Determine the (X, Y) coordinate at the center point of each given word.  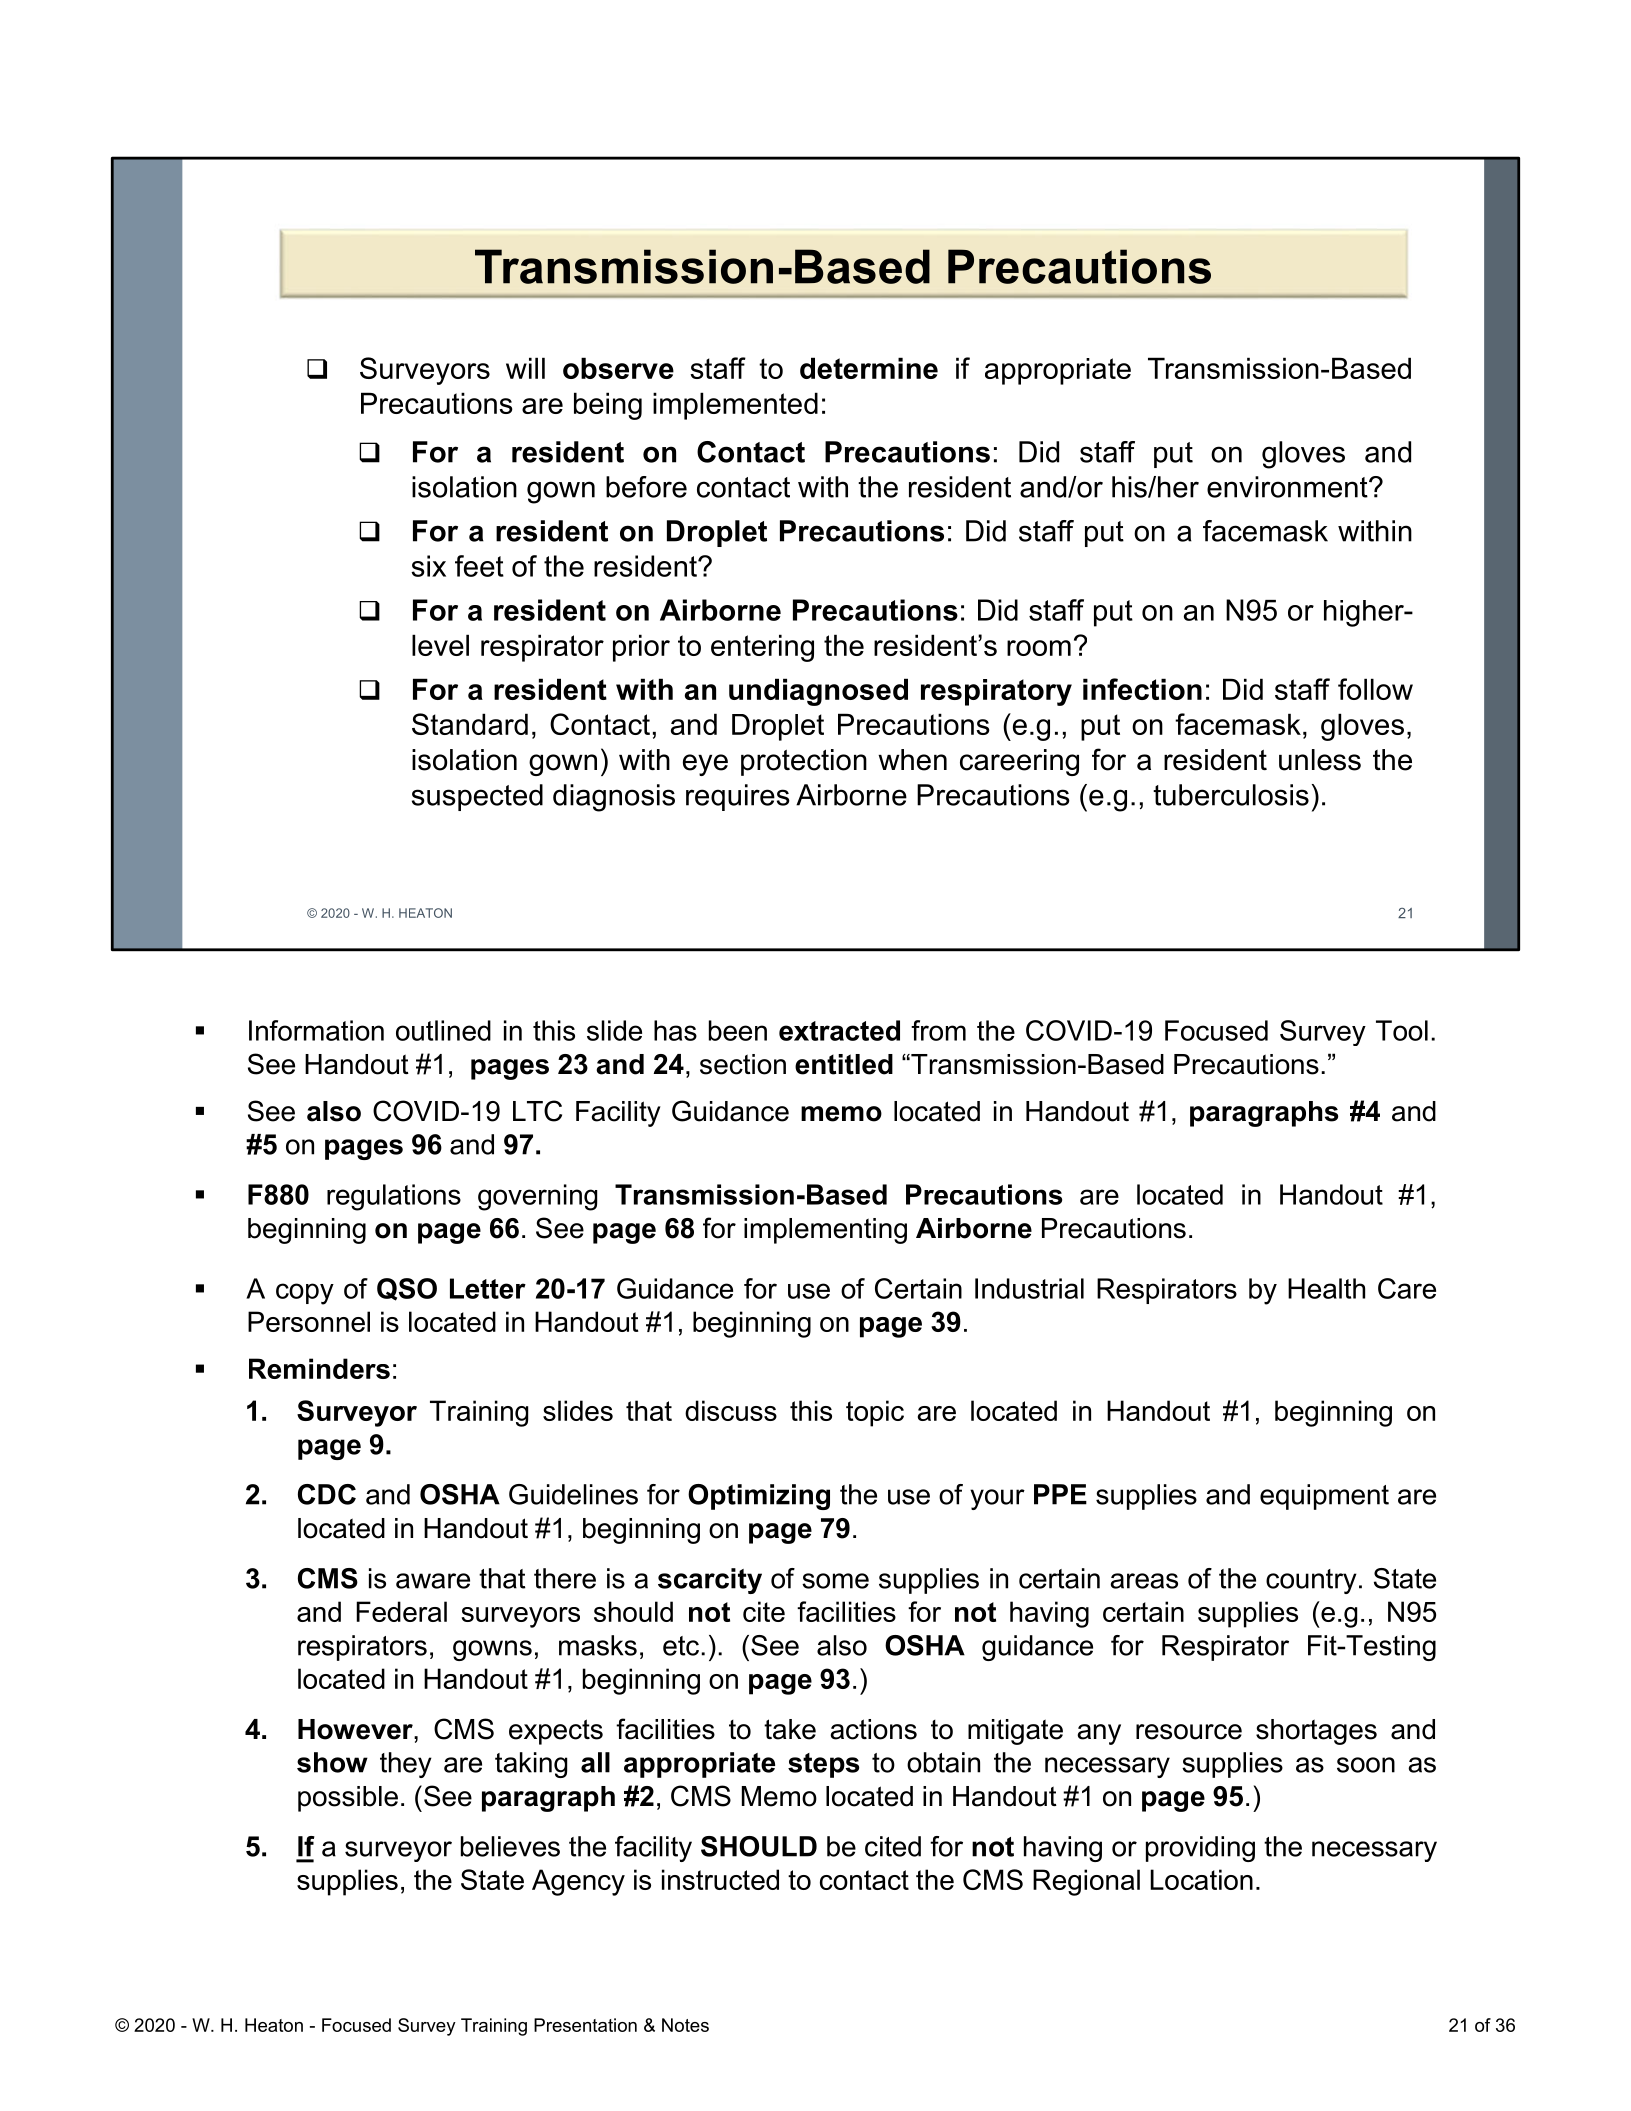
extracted (839, 1030)
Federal (401, 1611)
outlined (443, 1030)
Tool (1402, 1030)
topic (875, 1413)
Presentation (585, 2025)
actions (873, 1729)
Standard (470, 724)
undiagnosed (818, 692)
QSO (407, 1289)
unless (1320, 760)
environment (1288, 487)
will (525, 368)
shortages (1316, 1732)
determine (869, 368)
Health (1326, 1288)
